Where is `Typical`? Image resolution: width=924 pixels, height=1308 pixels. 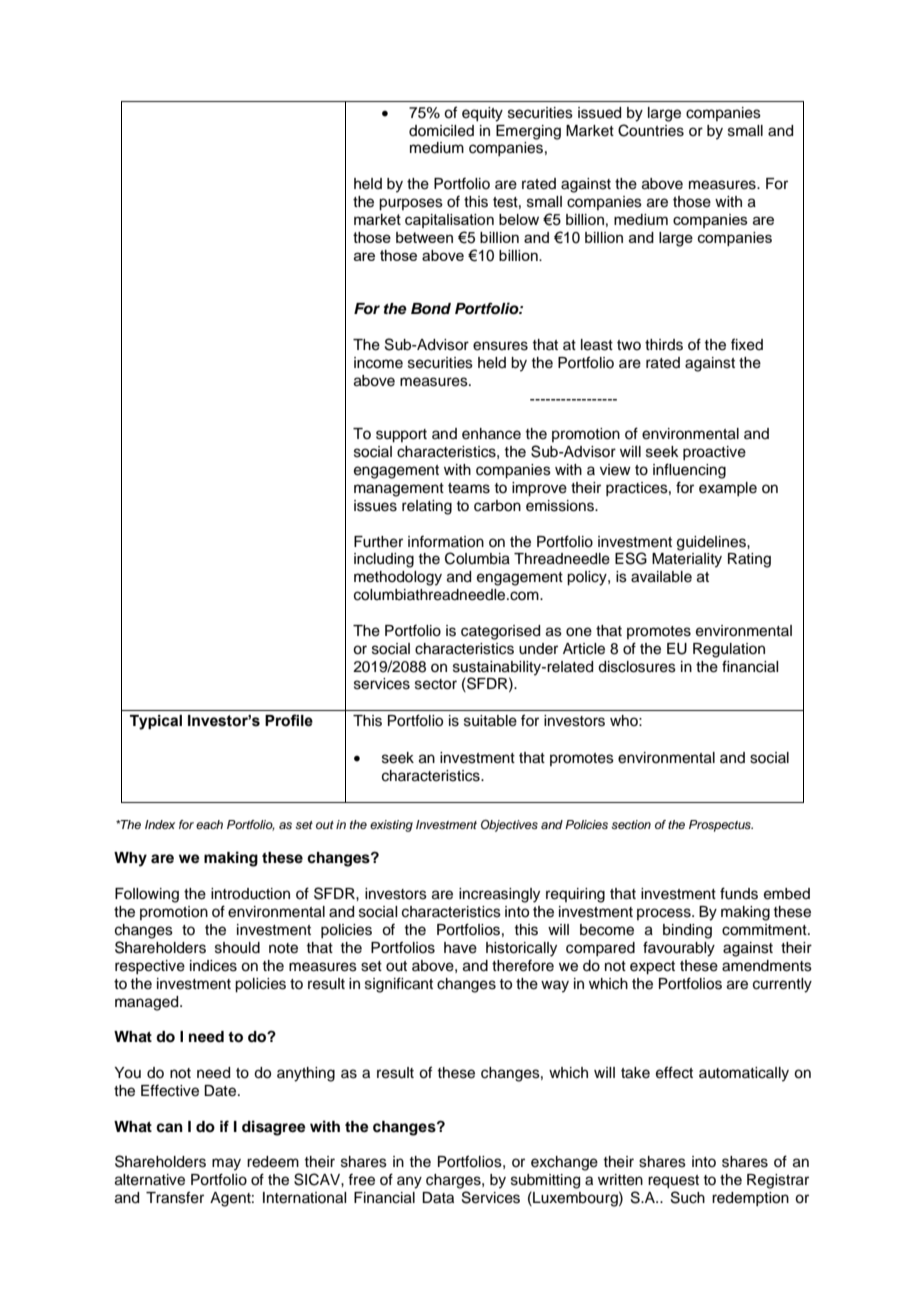 Typical is located at coordinates (156, 722).
